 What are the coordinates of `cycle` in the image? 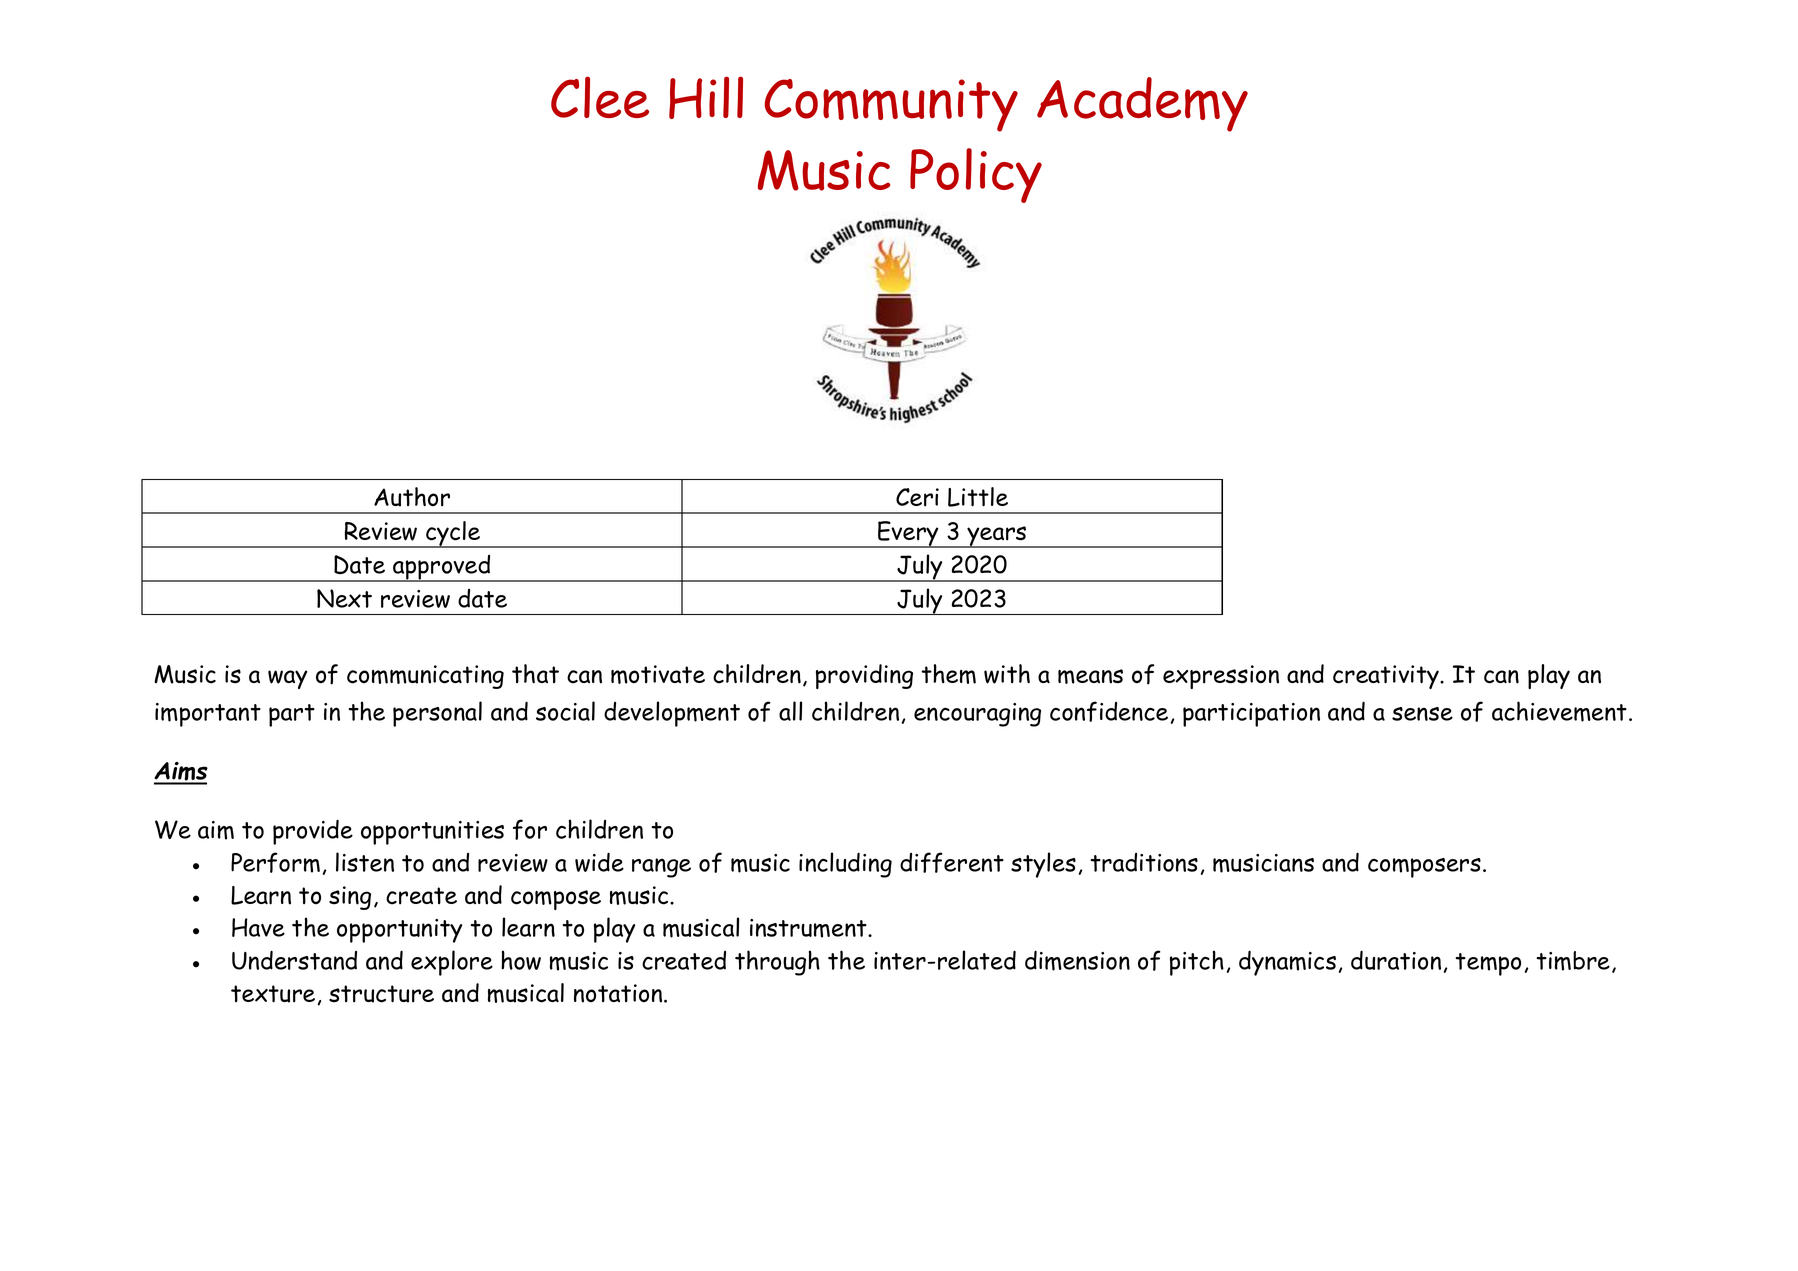 It's located at (453, 534).
